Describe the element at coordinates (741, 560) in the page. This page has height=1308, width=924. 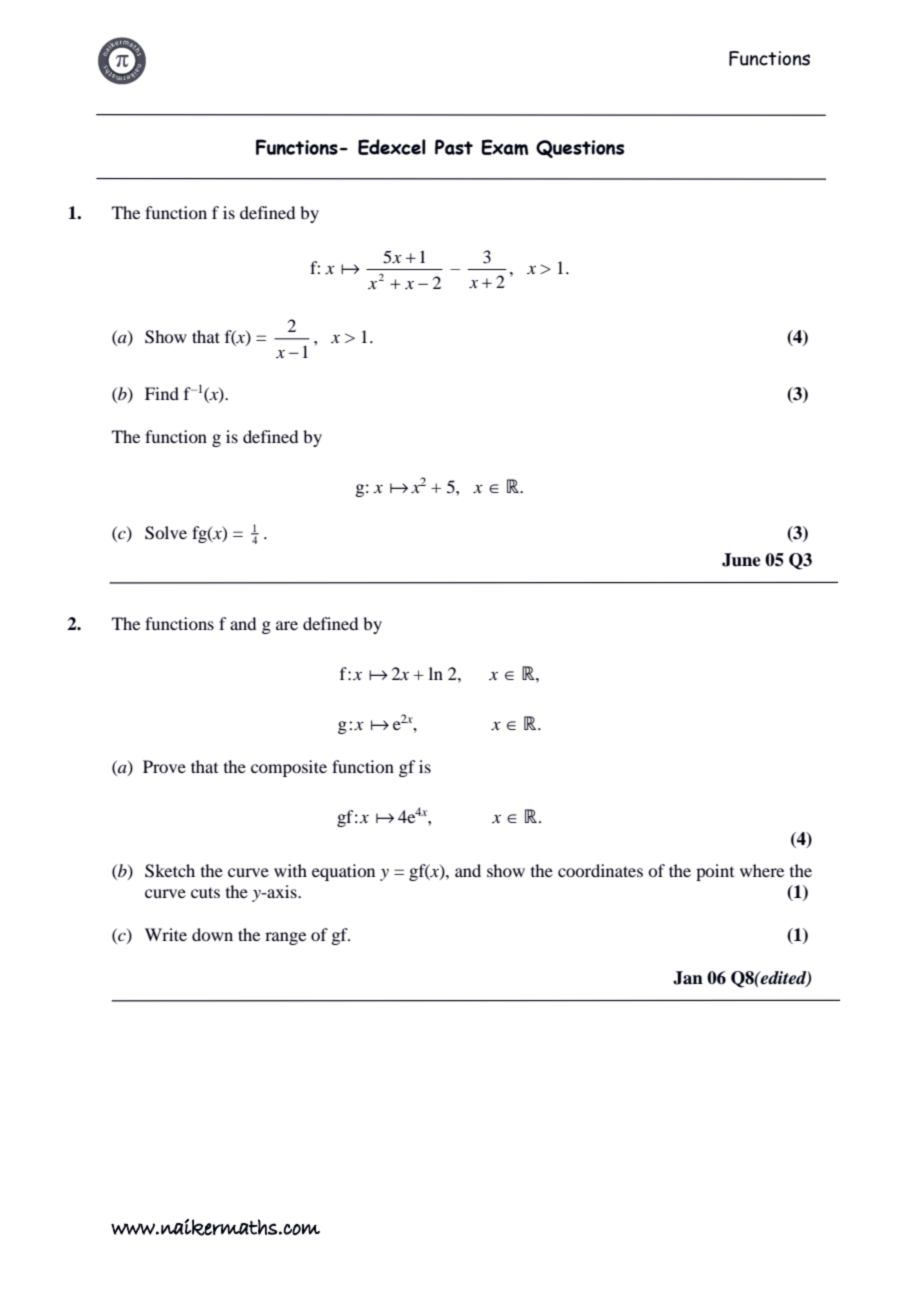
I see `June` at that location.
